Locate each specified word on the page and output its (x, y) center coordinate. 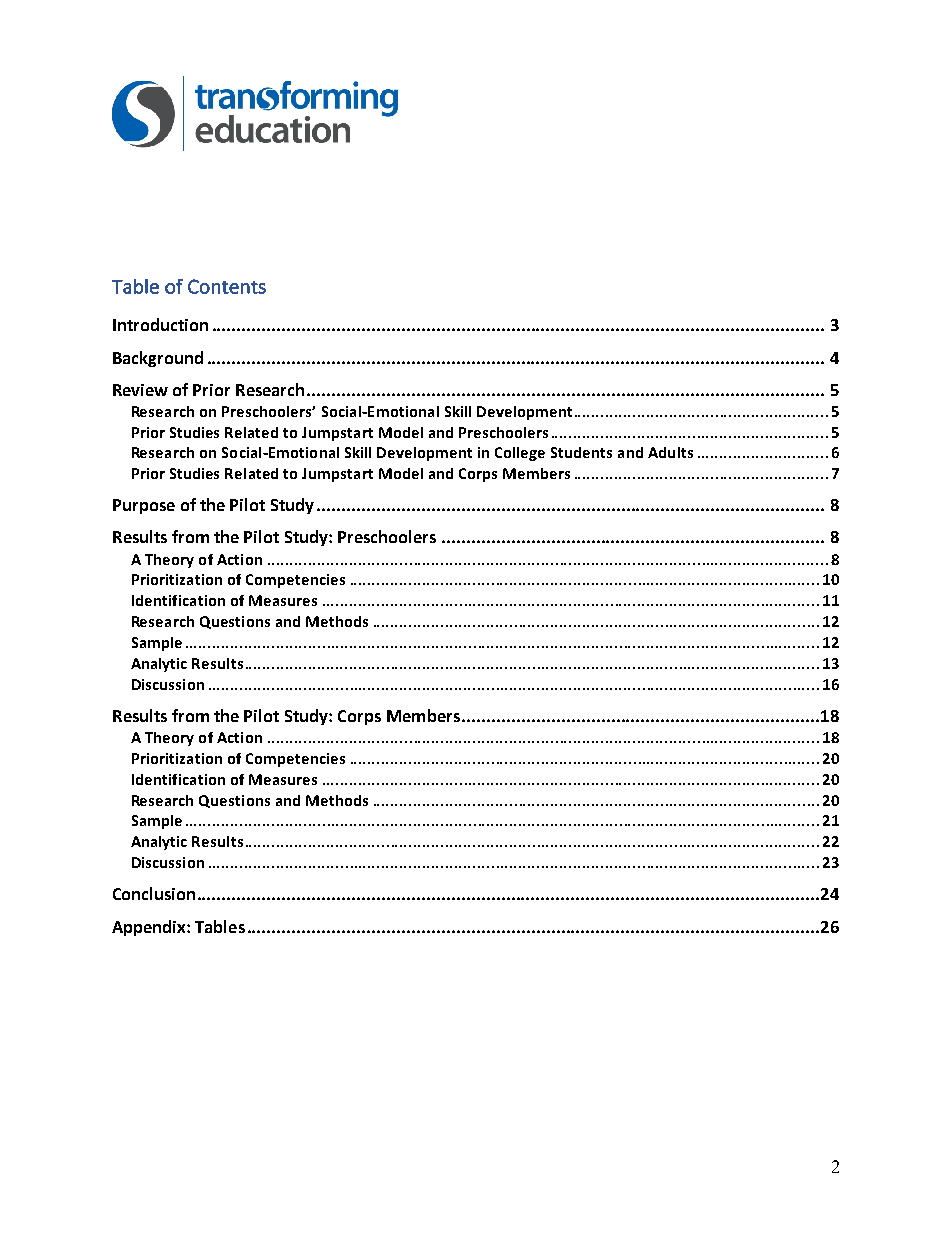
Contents (227, 286)
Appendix (150, 928)
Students (581, 452)
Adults (670, 452)
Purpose (144, 506)
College (520, 454)
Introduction (160, 324)
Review (140, 390)
